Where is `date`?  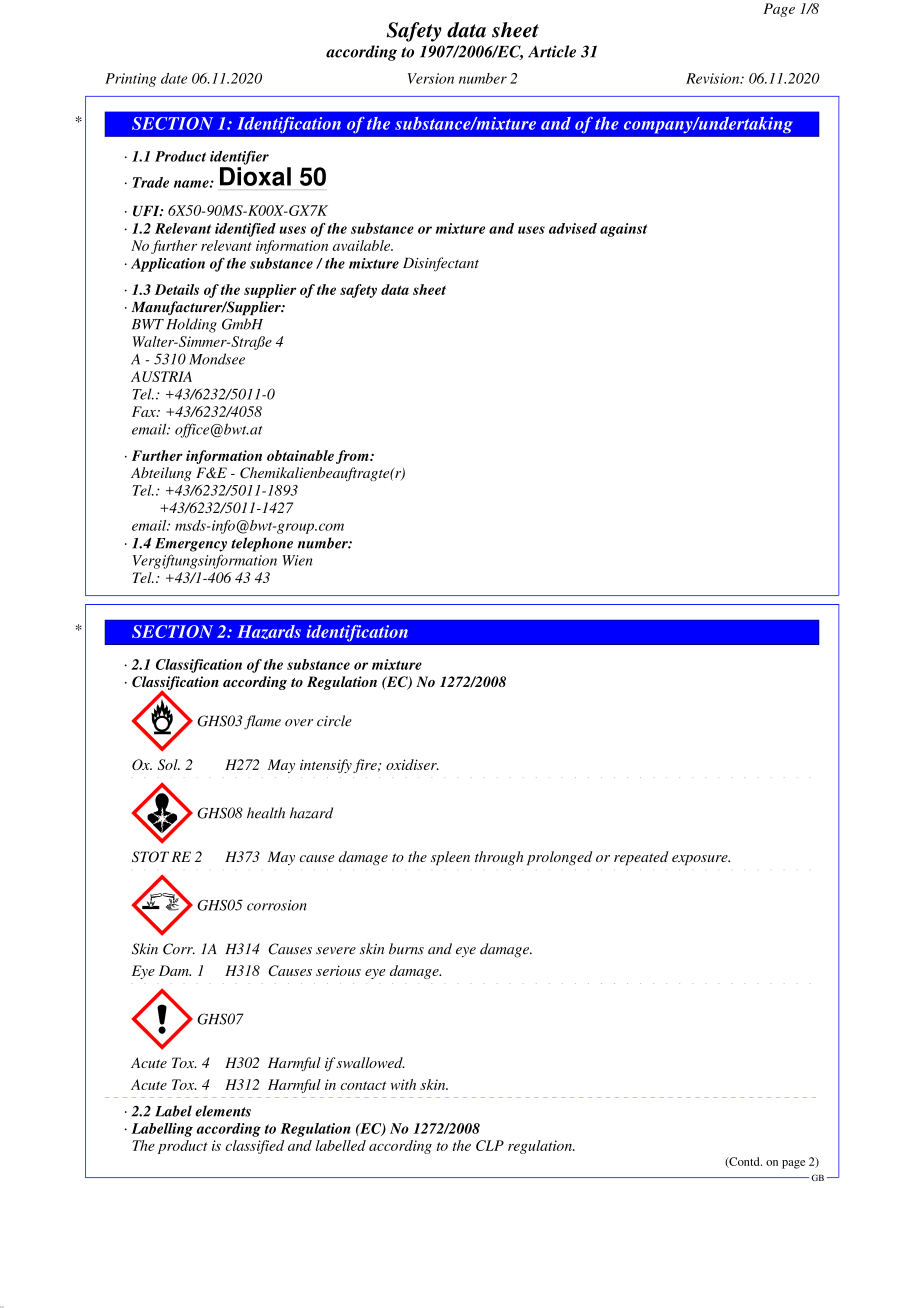
date is located at coordinates (174, 78).
